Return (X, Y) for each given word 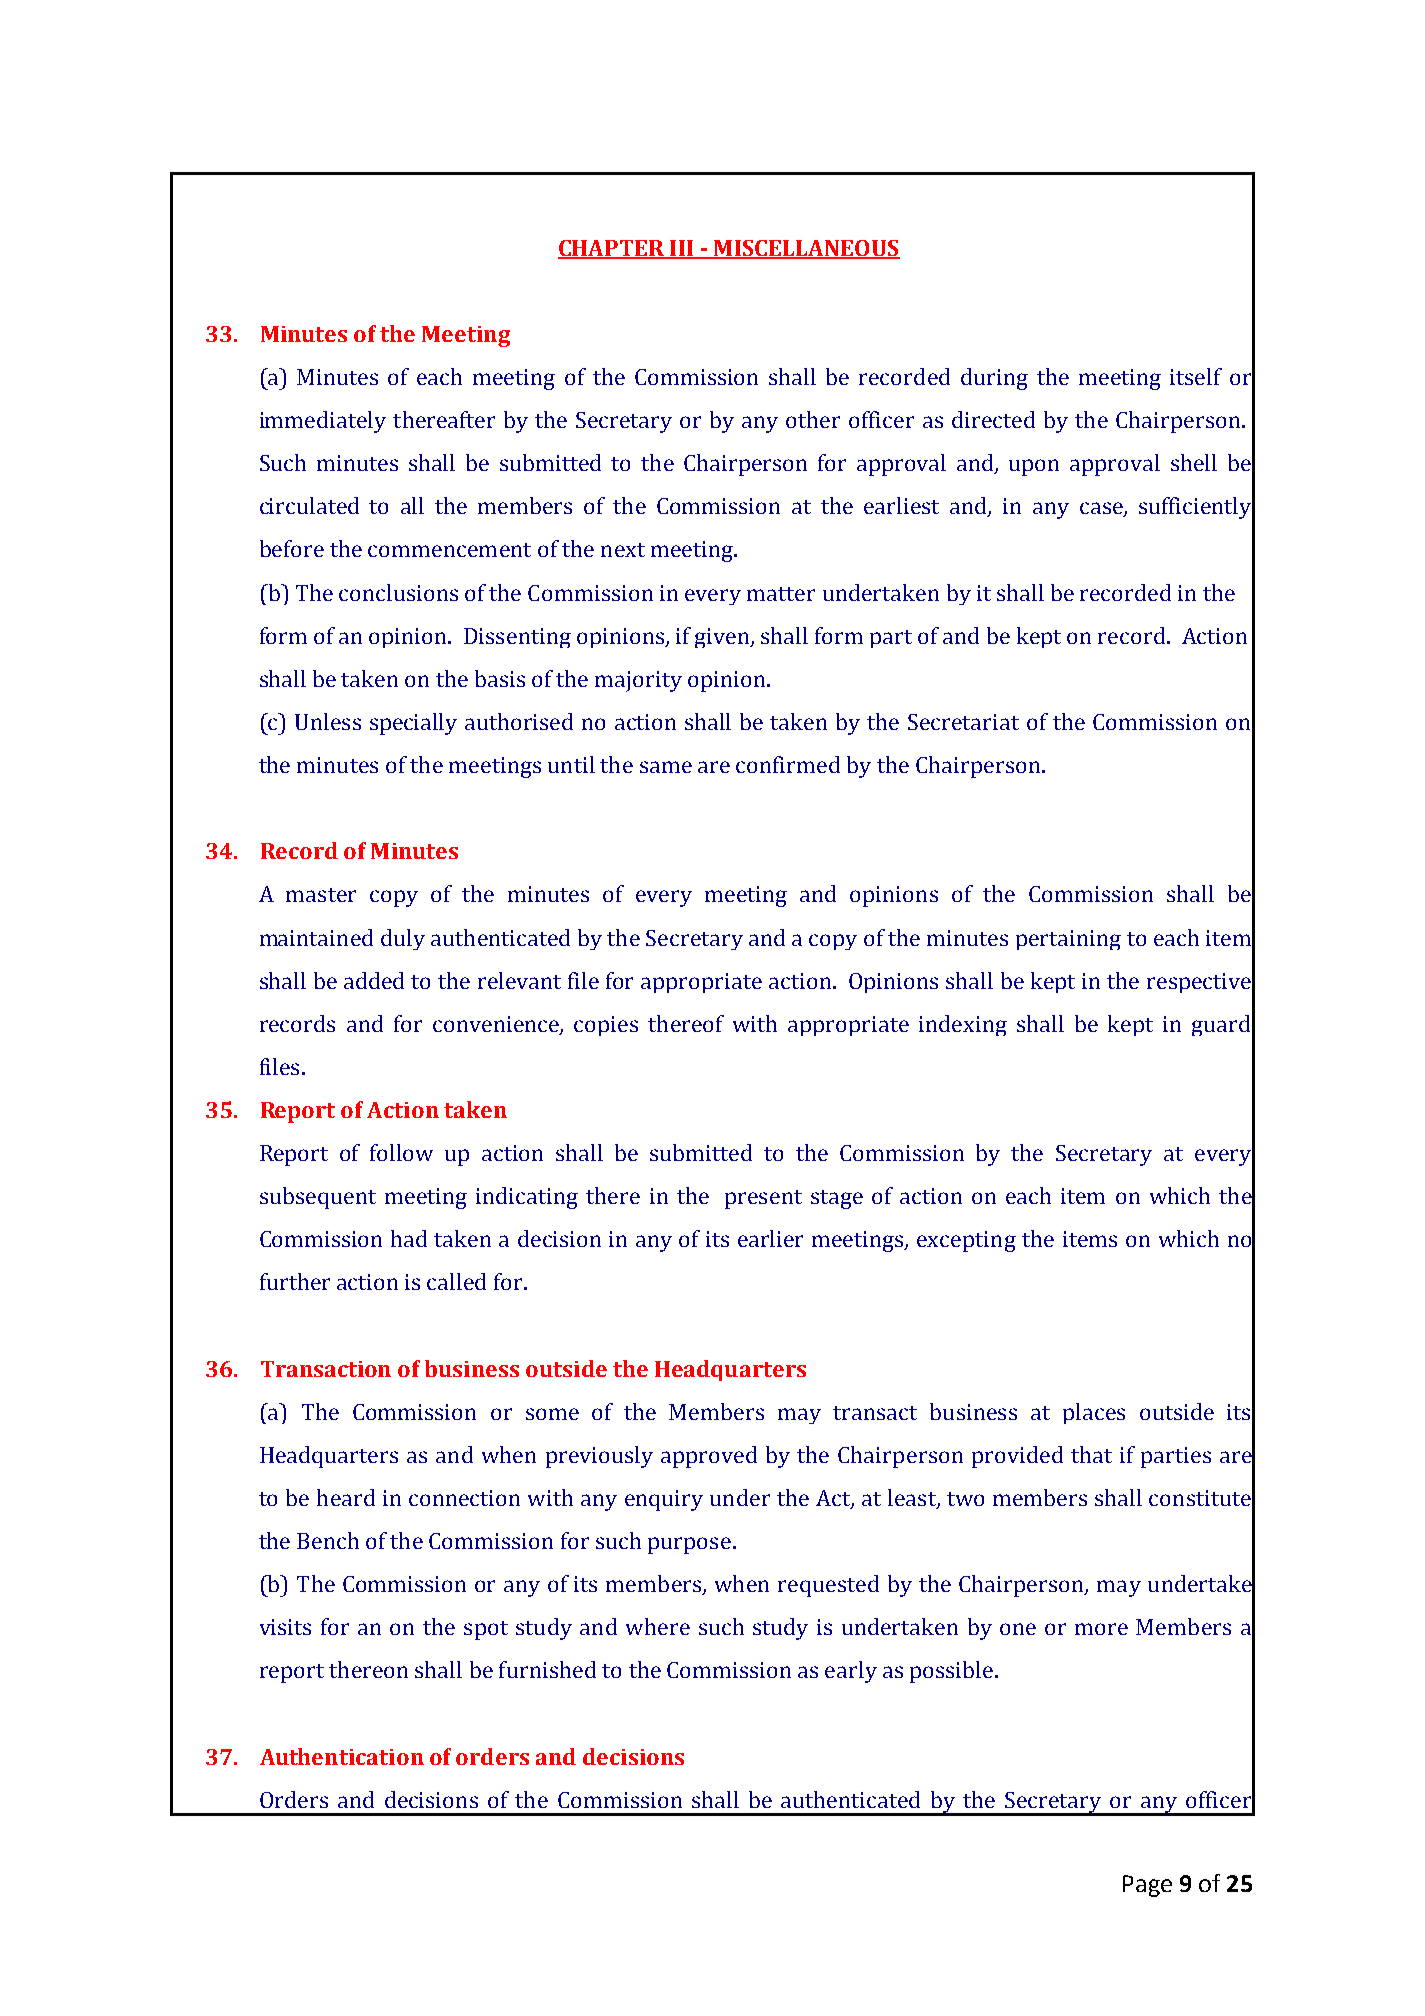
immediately (323, 422)
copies (606, 1026)
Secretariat (963, 722)
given (723, 638)
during (994, 379)
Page (1147, 1886)
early (851, 1672)
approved (709, 1457)
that (1091, 1454)
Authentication (342, 1756)
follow (401, 1152)
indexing (963, 1025)
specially (413, 724)
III (682, 249)
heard (346, 1497)
